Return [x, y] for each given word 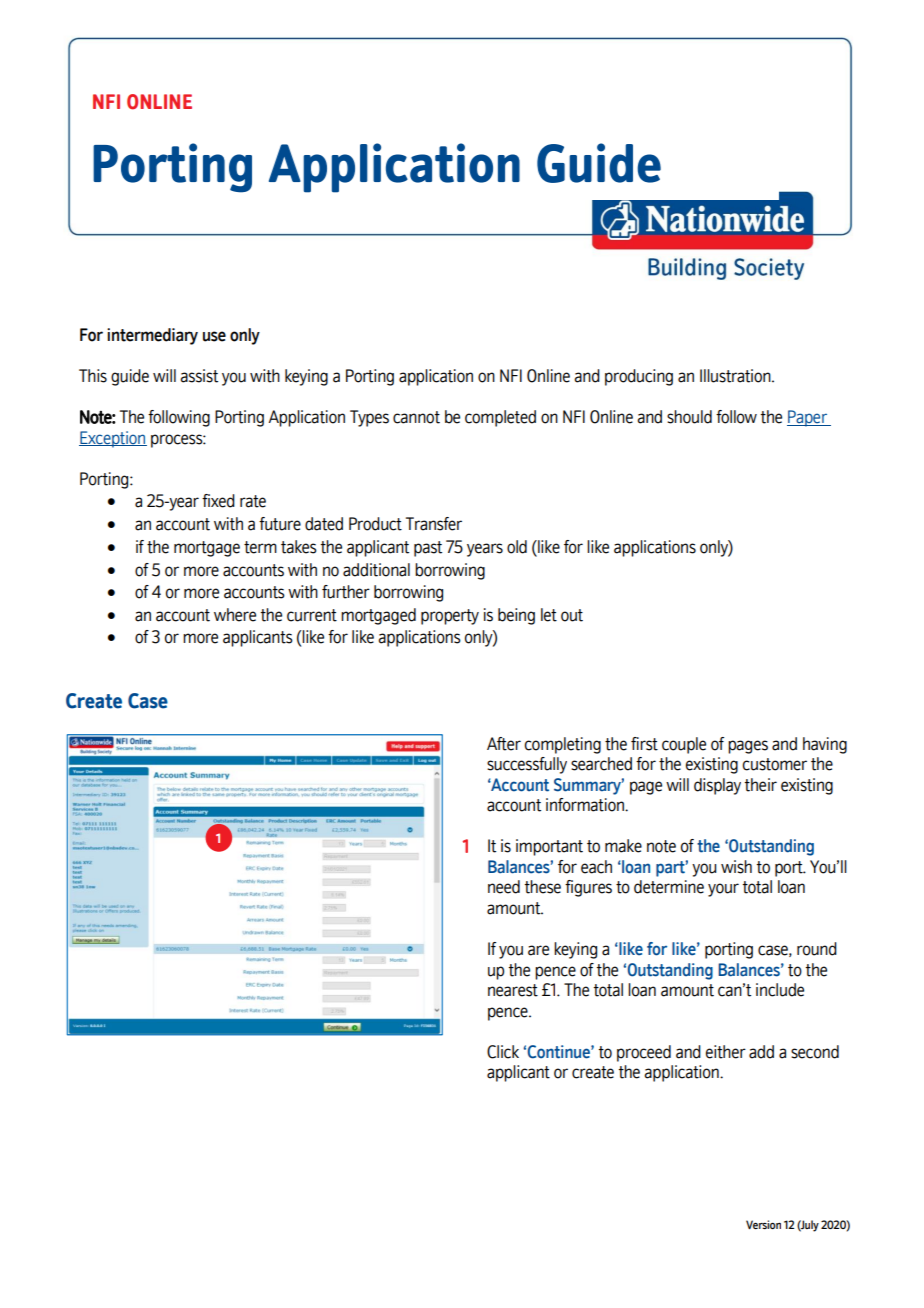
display [717, 786]
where [235, 615]
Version [763, 1224]
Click [503, 1052]
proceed [644, 1053]
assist [199, 376]
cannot [416, 417]
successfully [527, 765]
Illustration [736, 376]
